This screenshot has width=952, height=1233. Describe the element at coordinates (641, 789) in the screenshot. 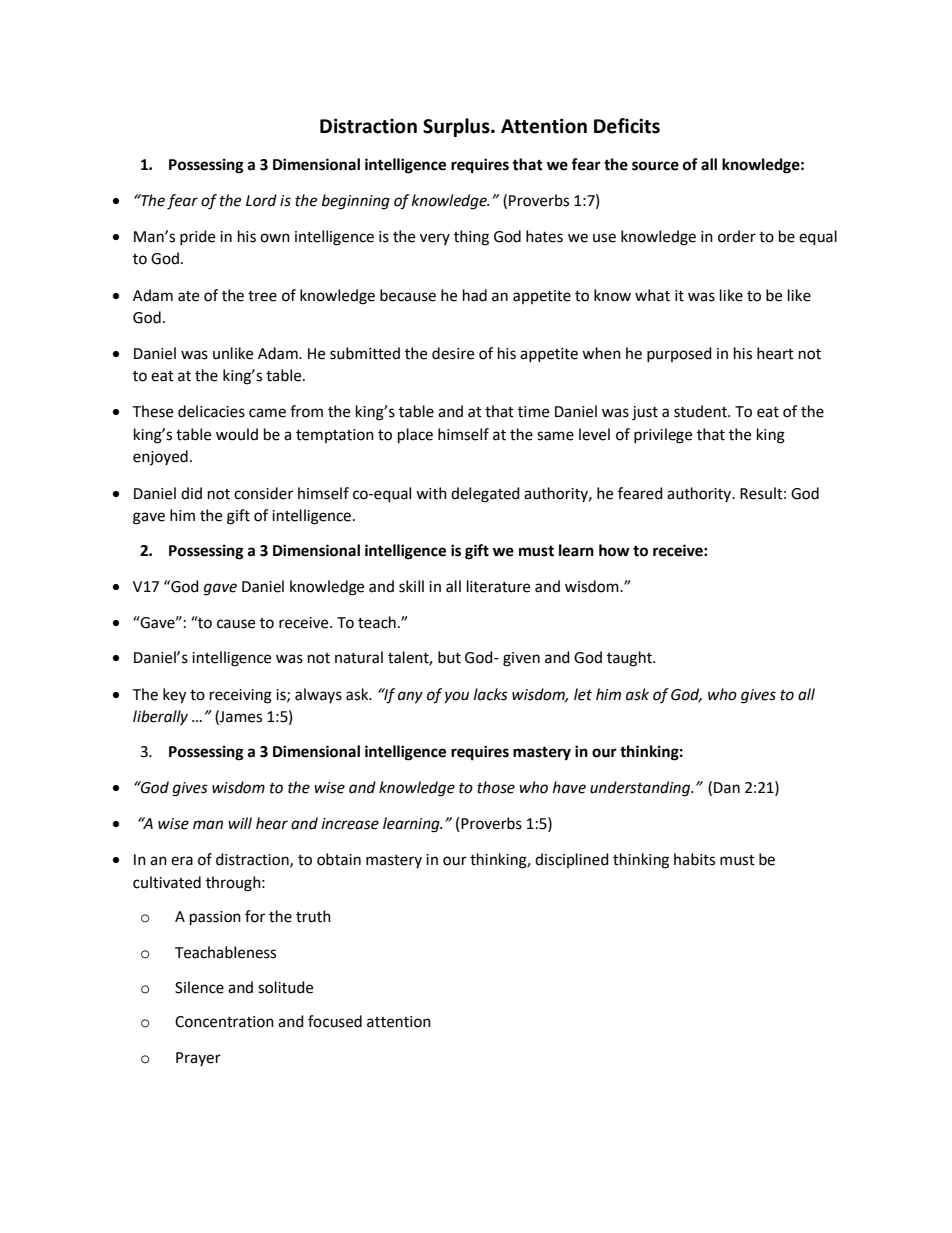

I see `understanding` at that location.
